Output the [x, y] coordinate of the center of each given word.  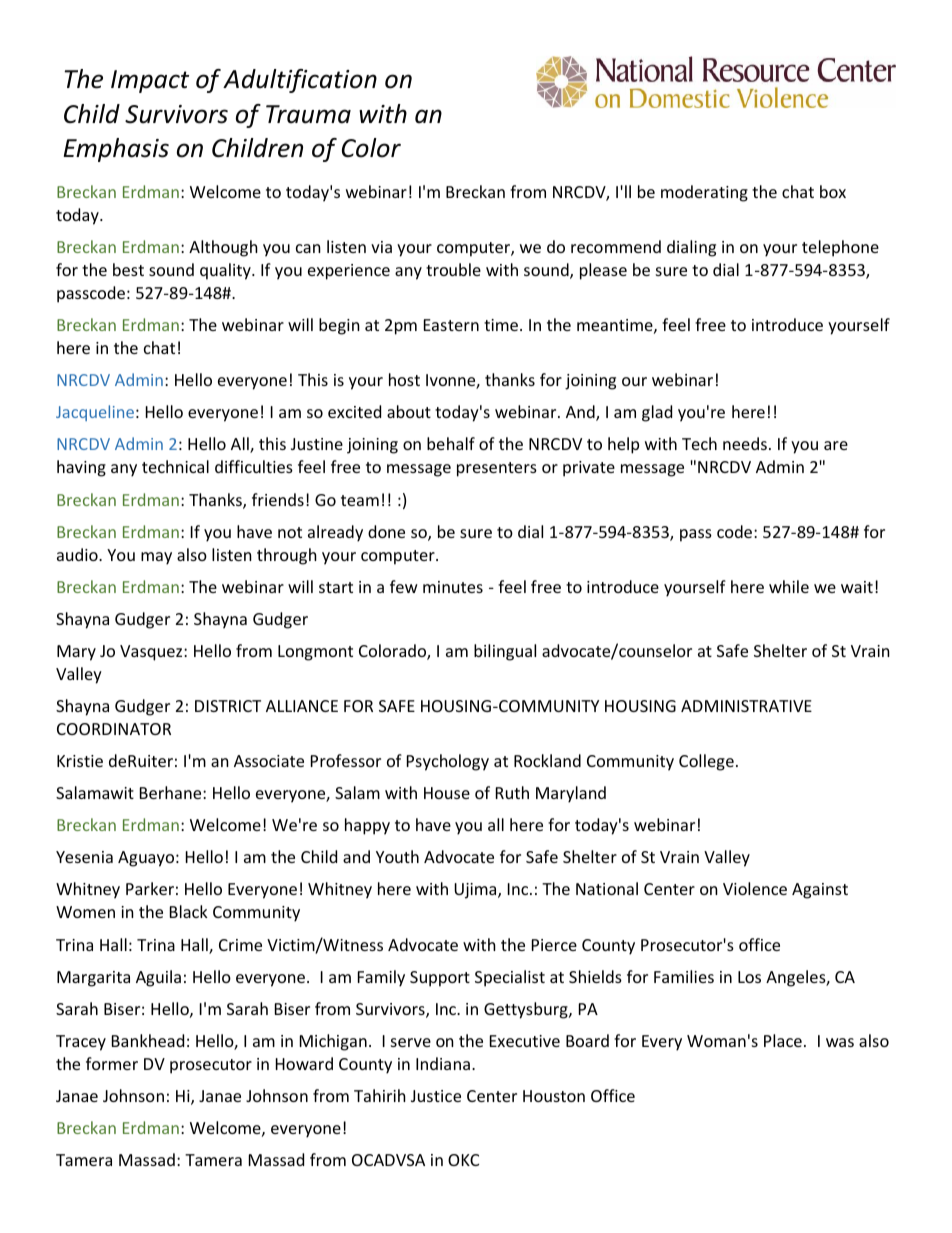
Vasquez [152, 653]
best [128, 269]
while [789, 586]
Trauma [308, 114]
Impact [150, 81]
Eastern [451, 325]
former [112, 1063]
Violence [755, 888]
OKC [463, 1160]
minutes [453, 587]
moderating [704, 193]
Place [783, 1040]
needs [745, 443]
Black [189, 911]
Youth [397, 856]
